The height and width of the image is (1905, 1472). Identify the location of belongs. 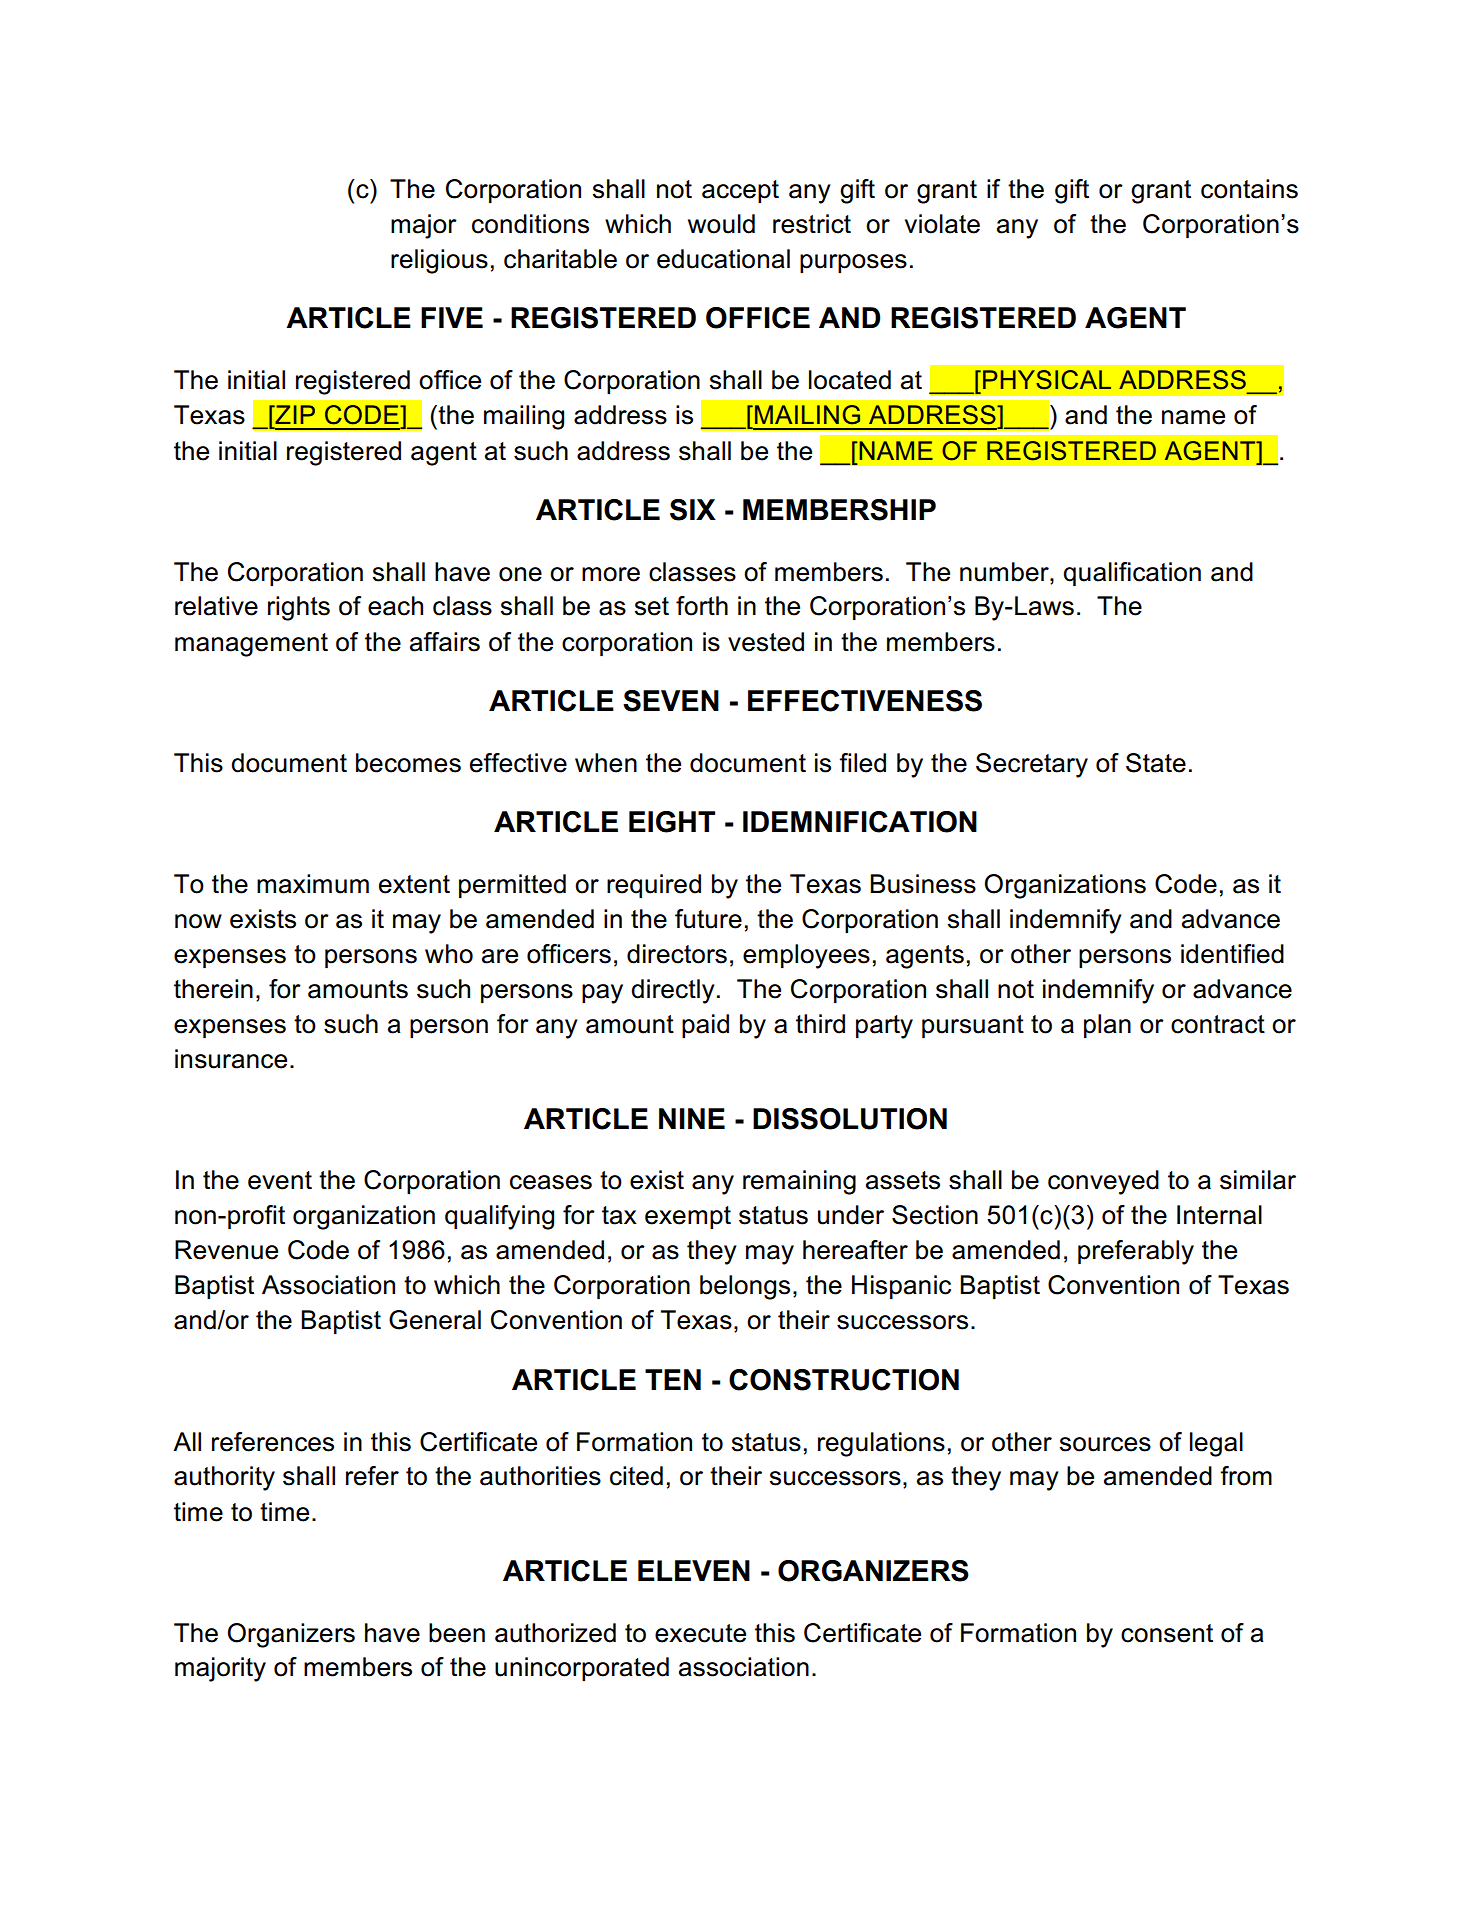
(745, 1287).
